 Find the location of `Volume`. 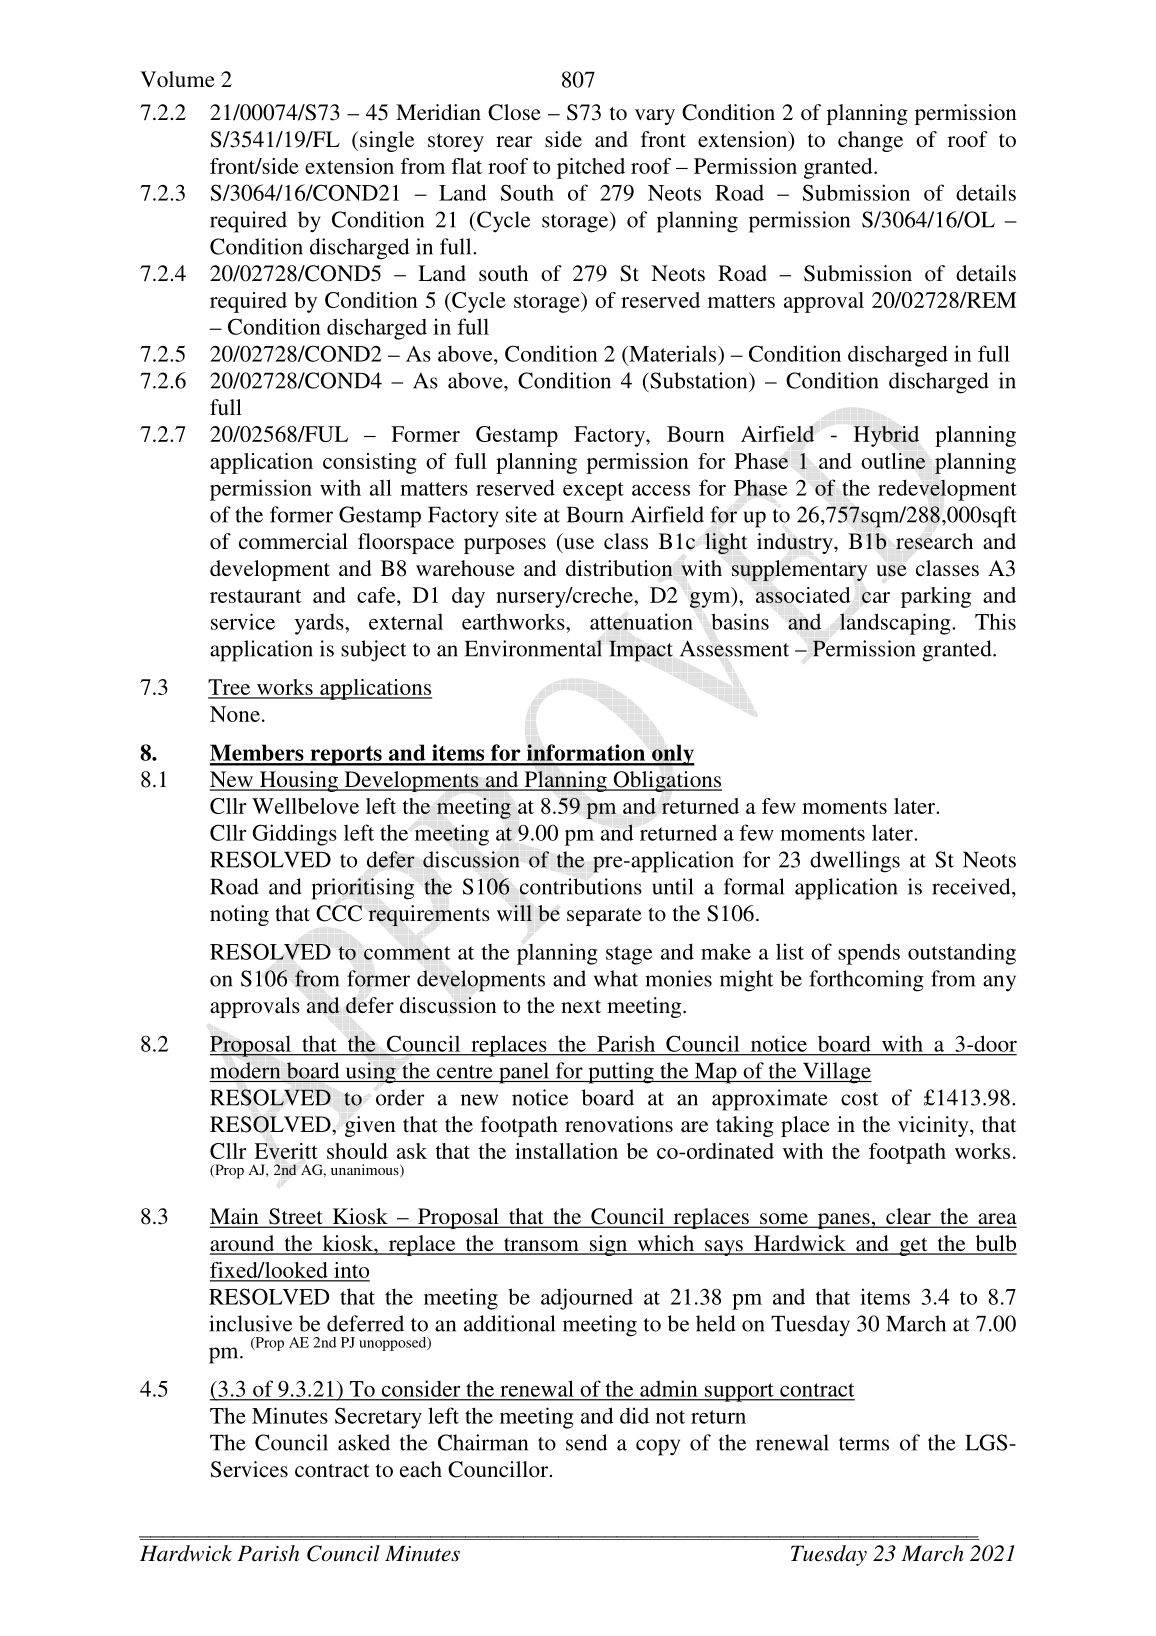

Volume is located at coordinates (177, 79).
